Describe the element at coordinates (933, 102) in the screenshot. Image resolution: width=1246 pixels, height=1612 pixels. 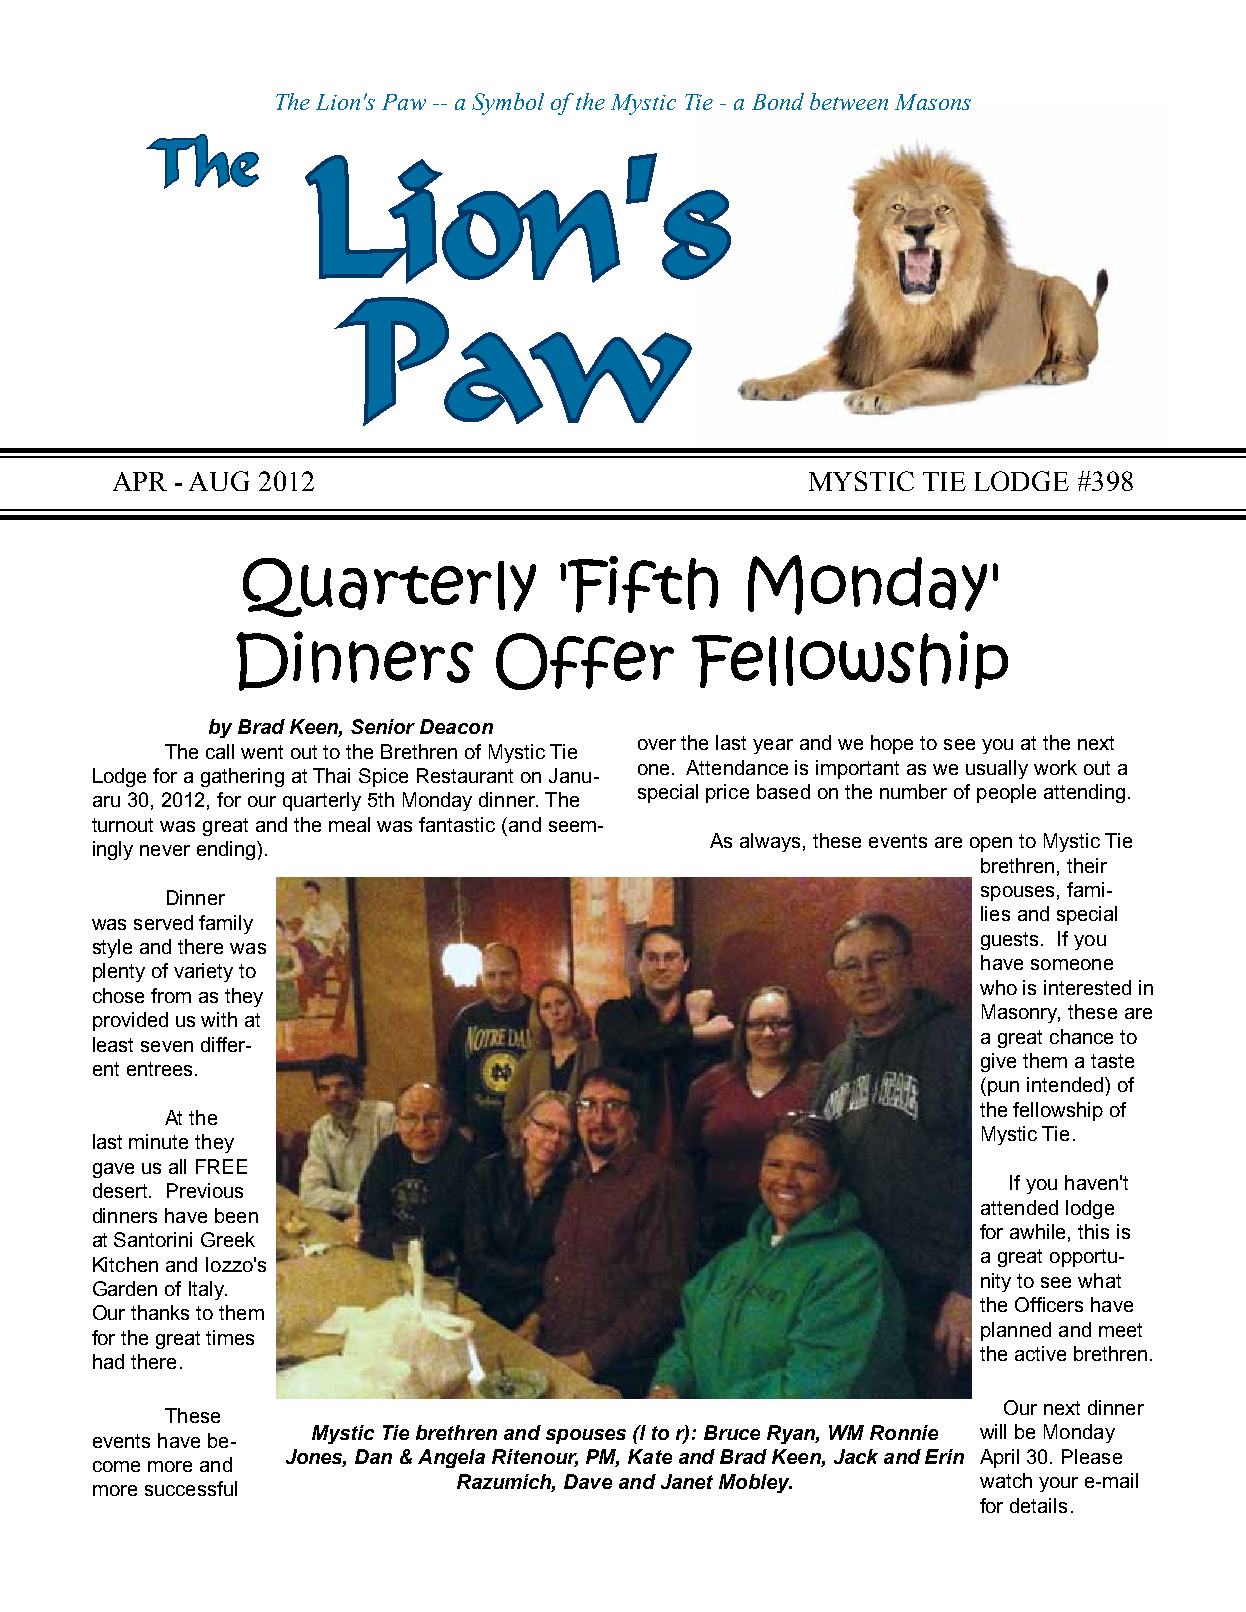
I see `Masons` at that location.
